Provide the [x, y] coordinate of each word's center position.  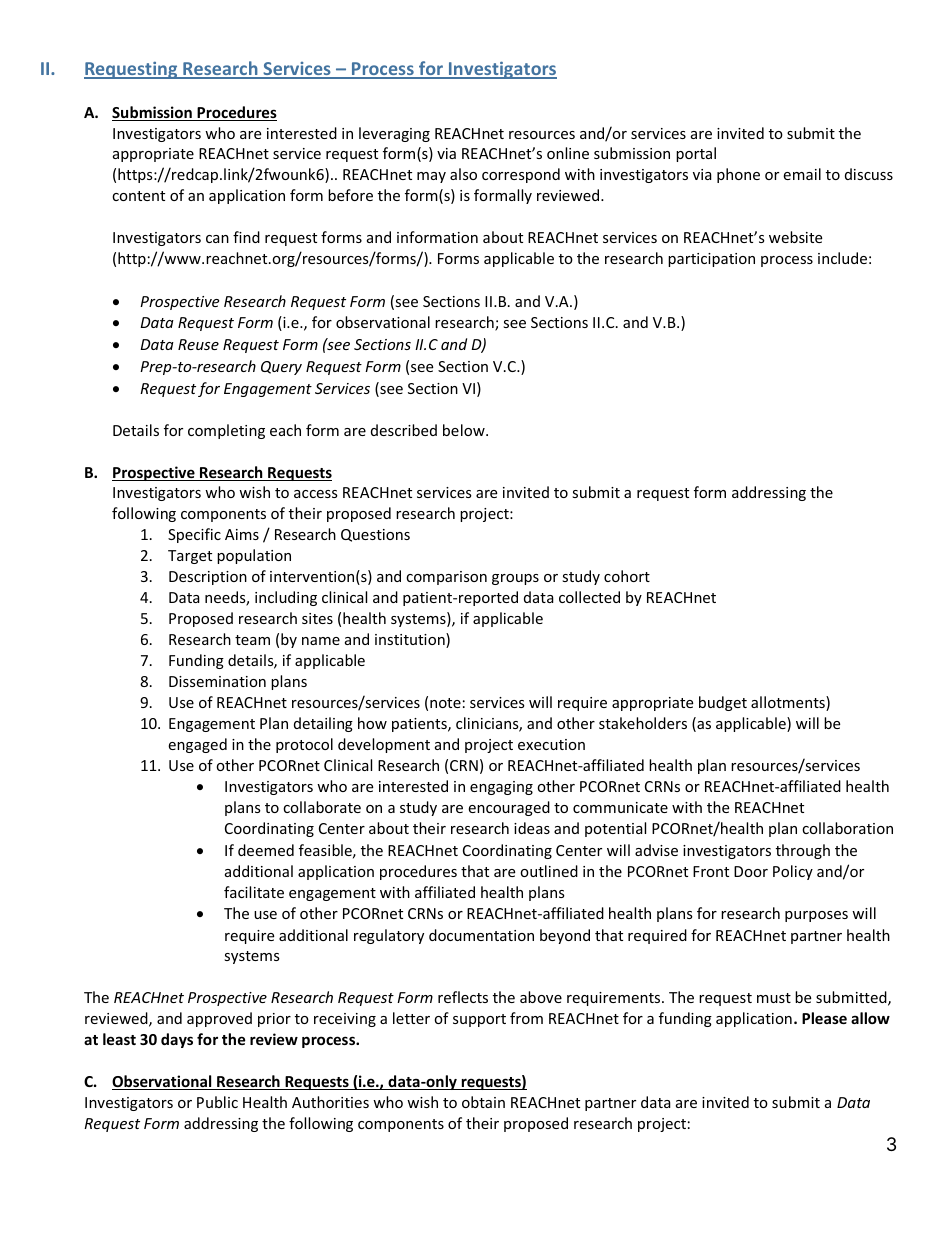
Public [217, 1102]
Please [824, 1018]
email [802, 174]
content [138, 196]
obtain [483, 1102]
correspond [521, 175]
